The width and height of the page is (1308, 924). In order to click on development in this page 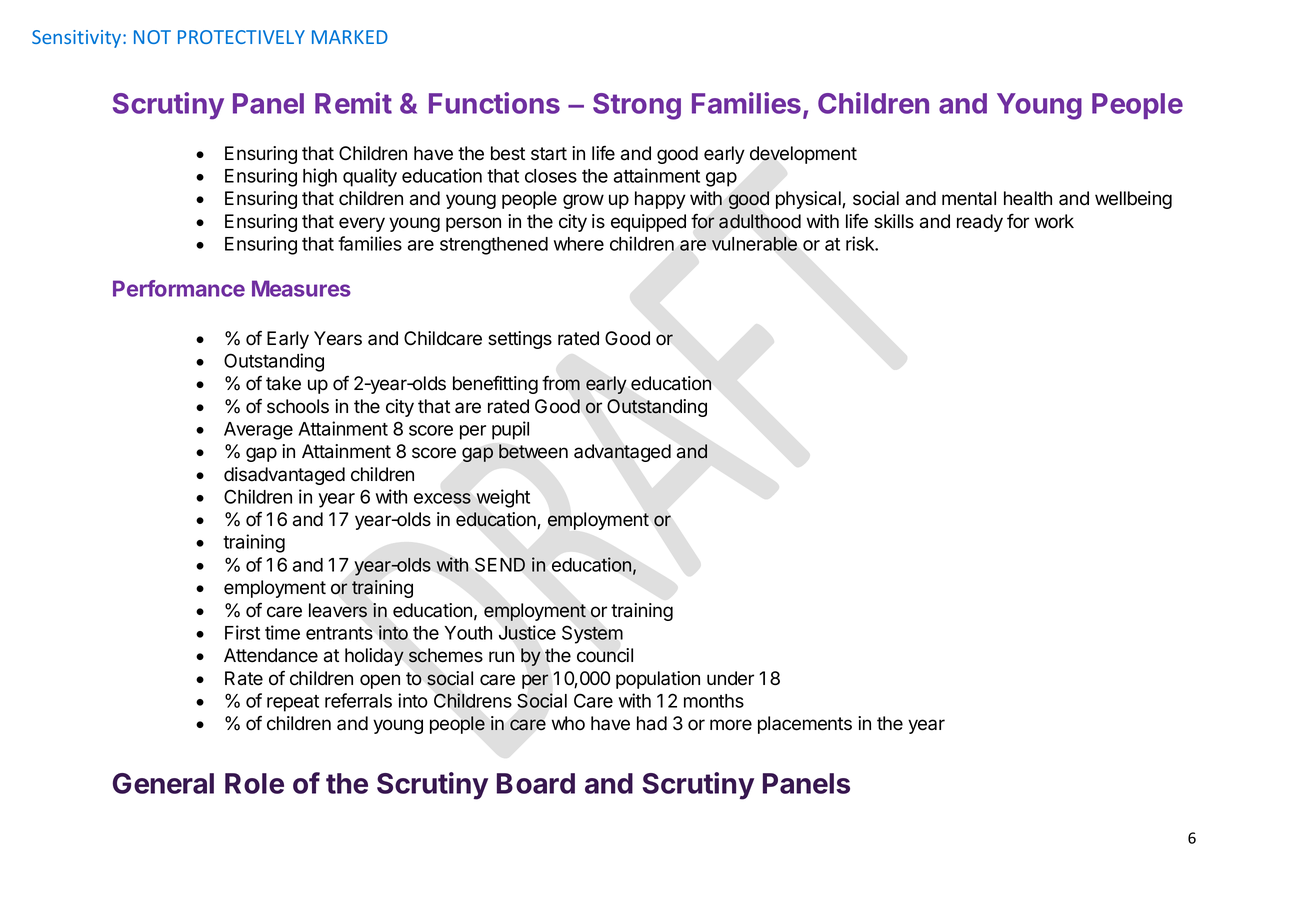, I will do `click(803, 155)`.
